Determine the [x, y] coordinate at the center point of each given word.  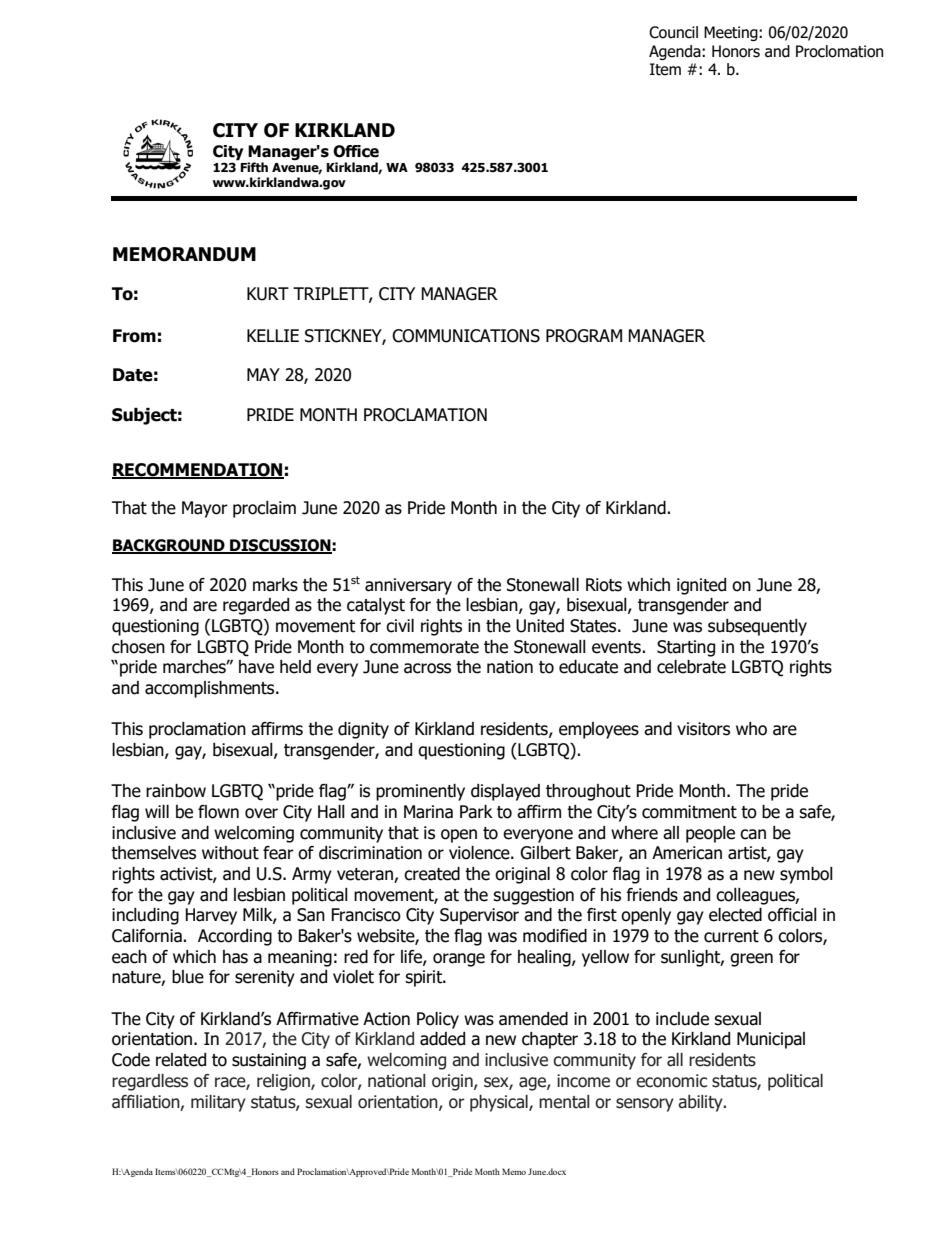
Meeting [732, 33]
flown [218, 812]
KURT [268, 294]
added [442, 1039]
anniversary [408, 586]
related [181, 1060]
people [710, 834]
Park [476, 812]
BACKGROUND [169, 546]
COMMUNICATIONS [466, 336]
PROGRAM [584, 336]
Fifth [254, 167]
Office [356, 151]
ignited [701, 586]
